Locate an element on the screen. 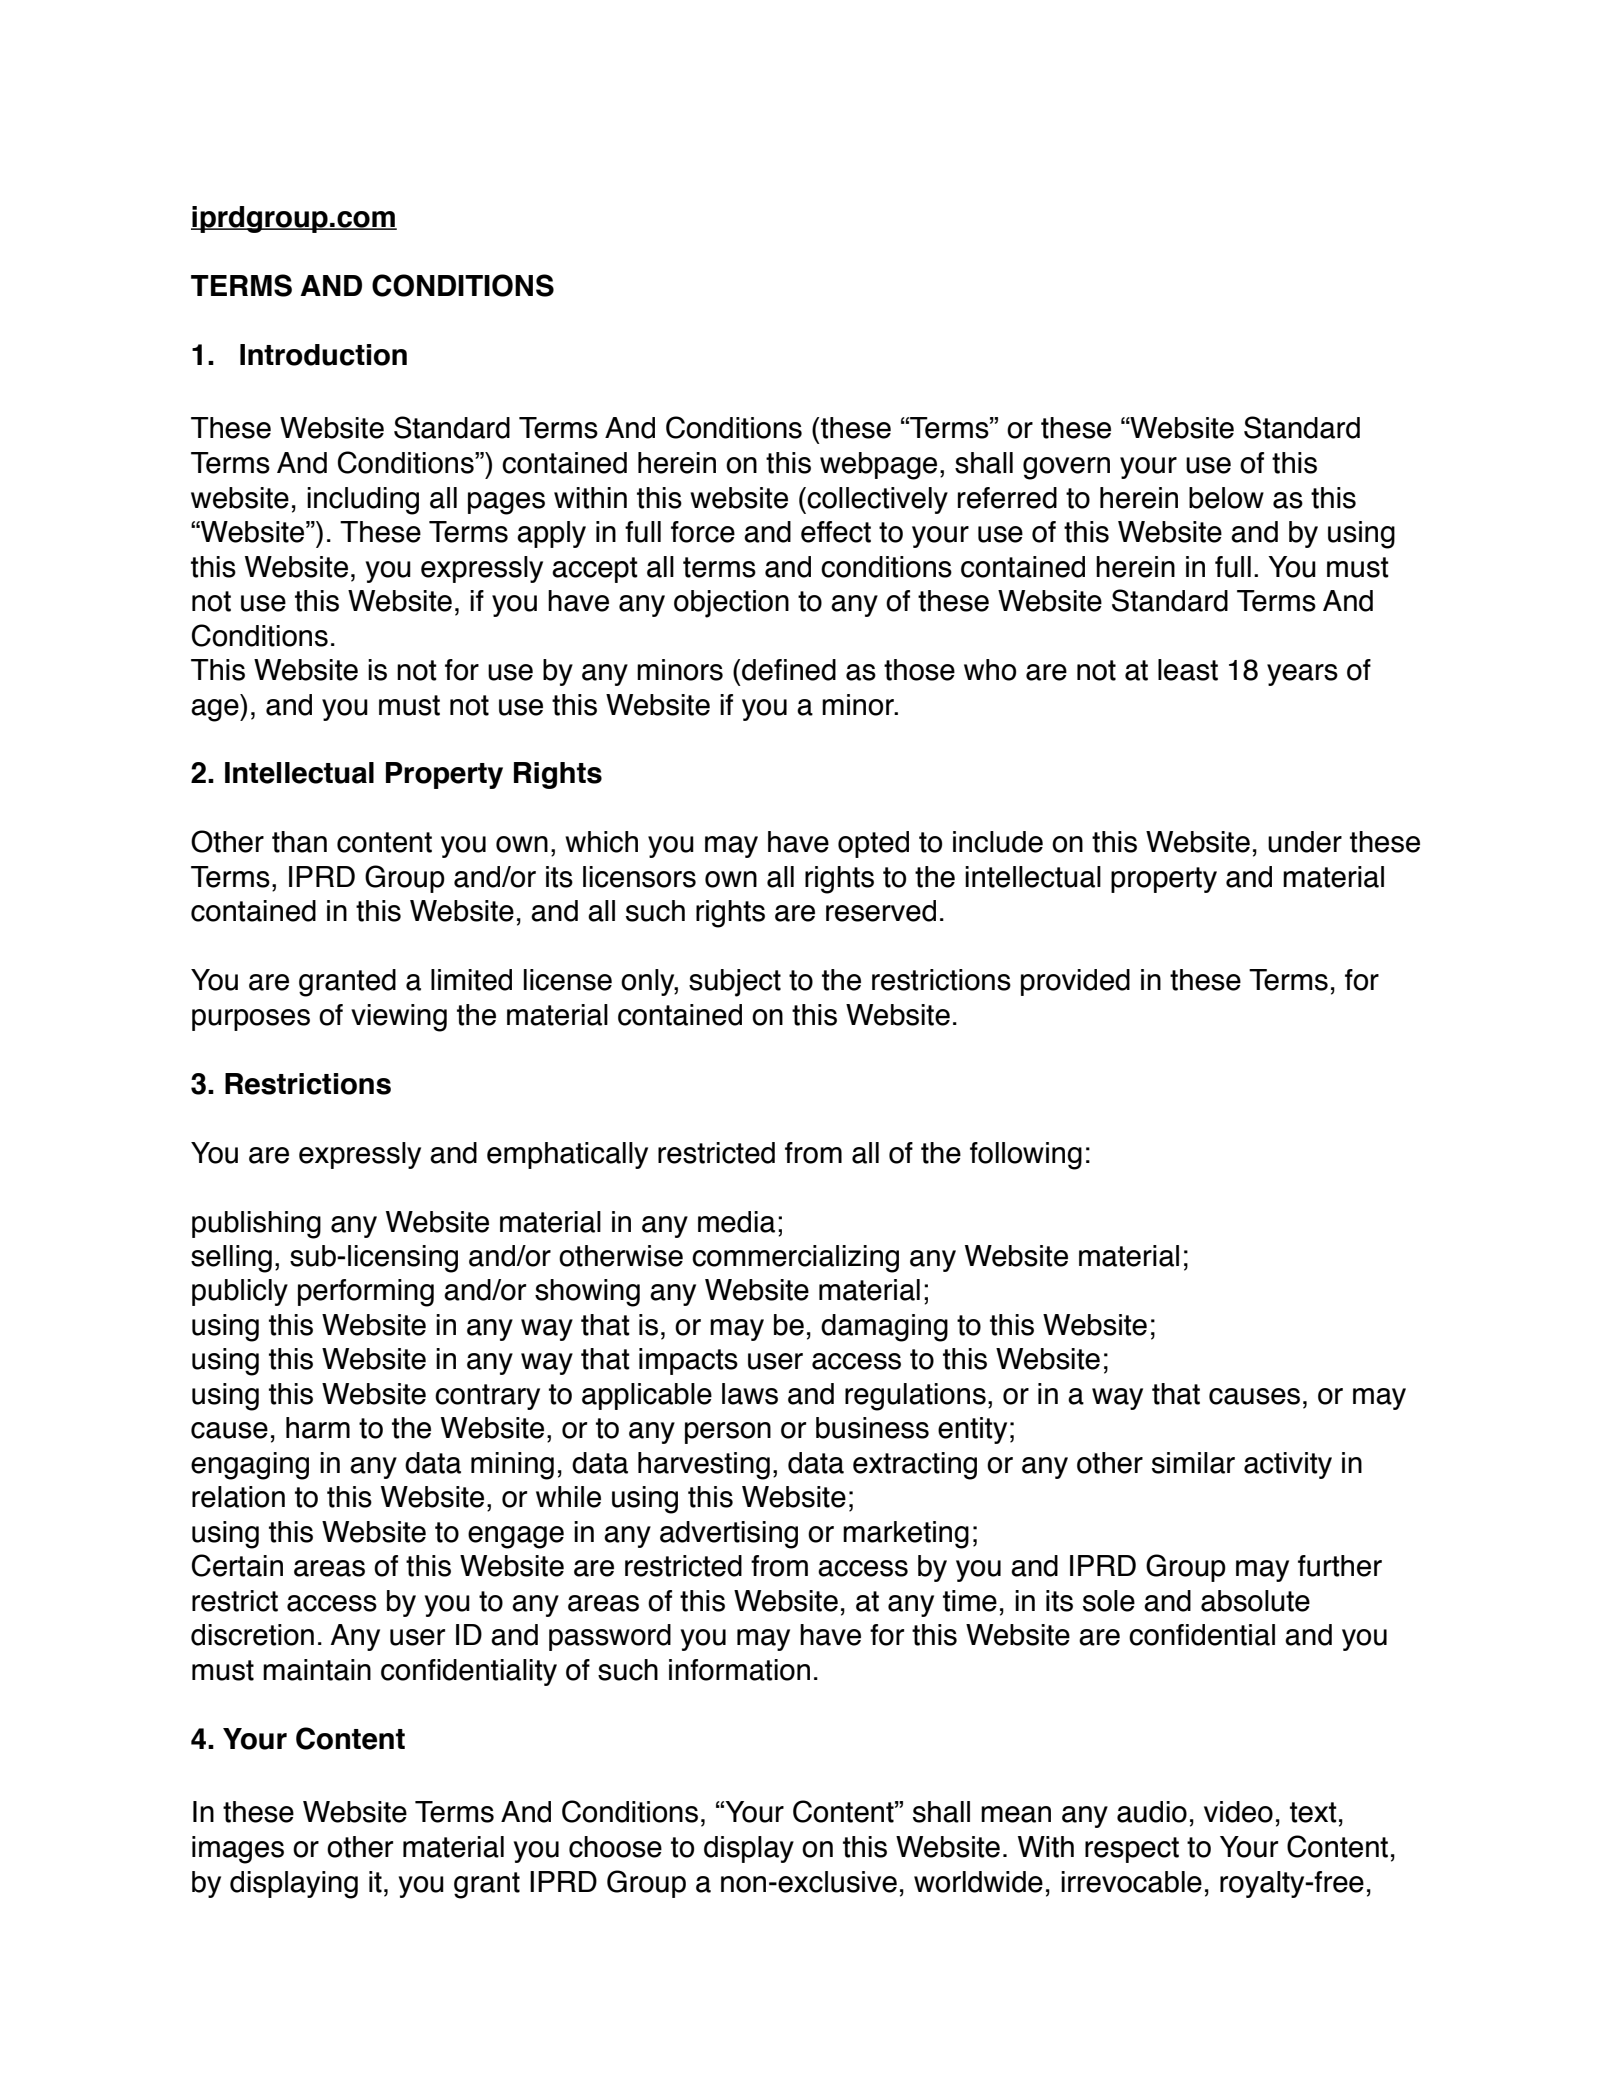 The height and width of the screenshot is (2100, 1623). choose is located at coordinates (615, 1847).
